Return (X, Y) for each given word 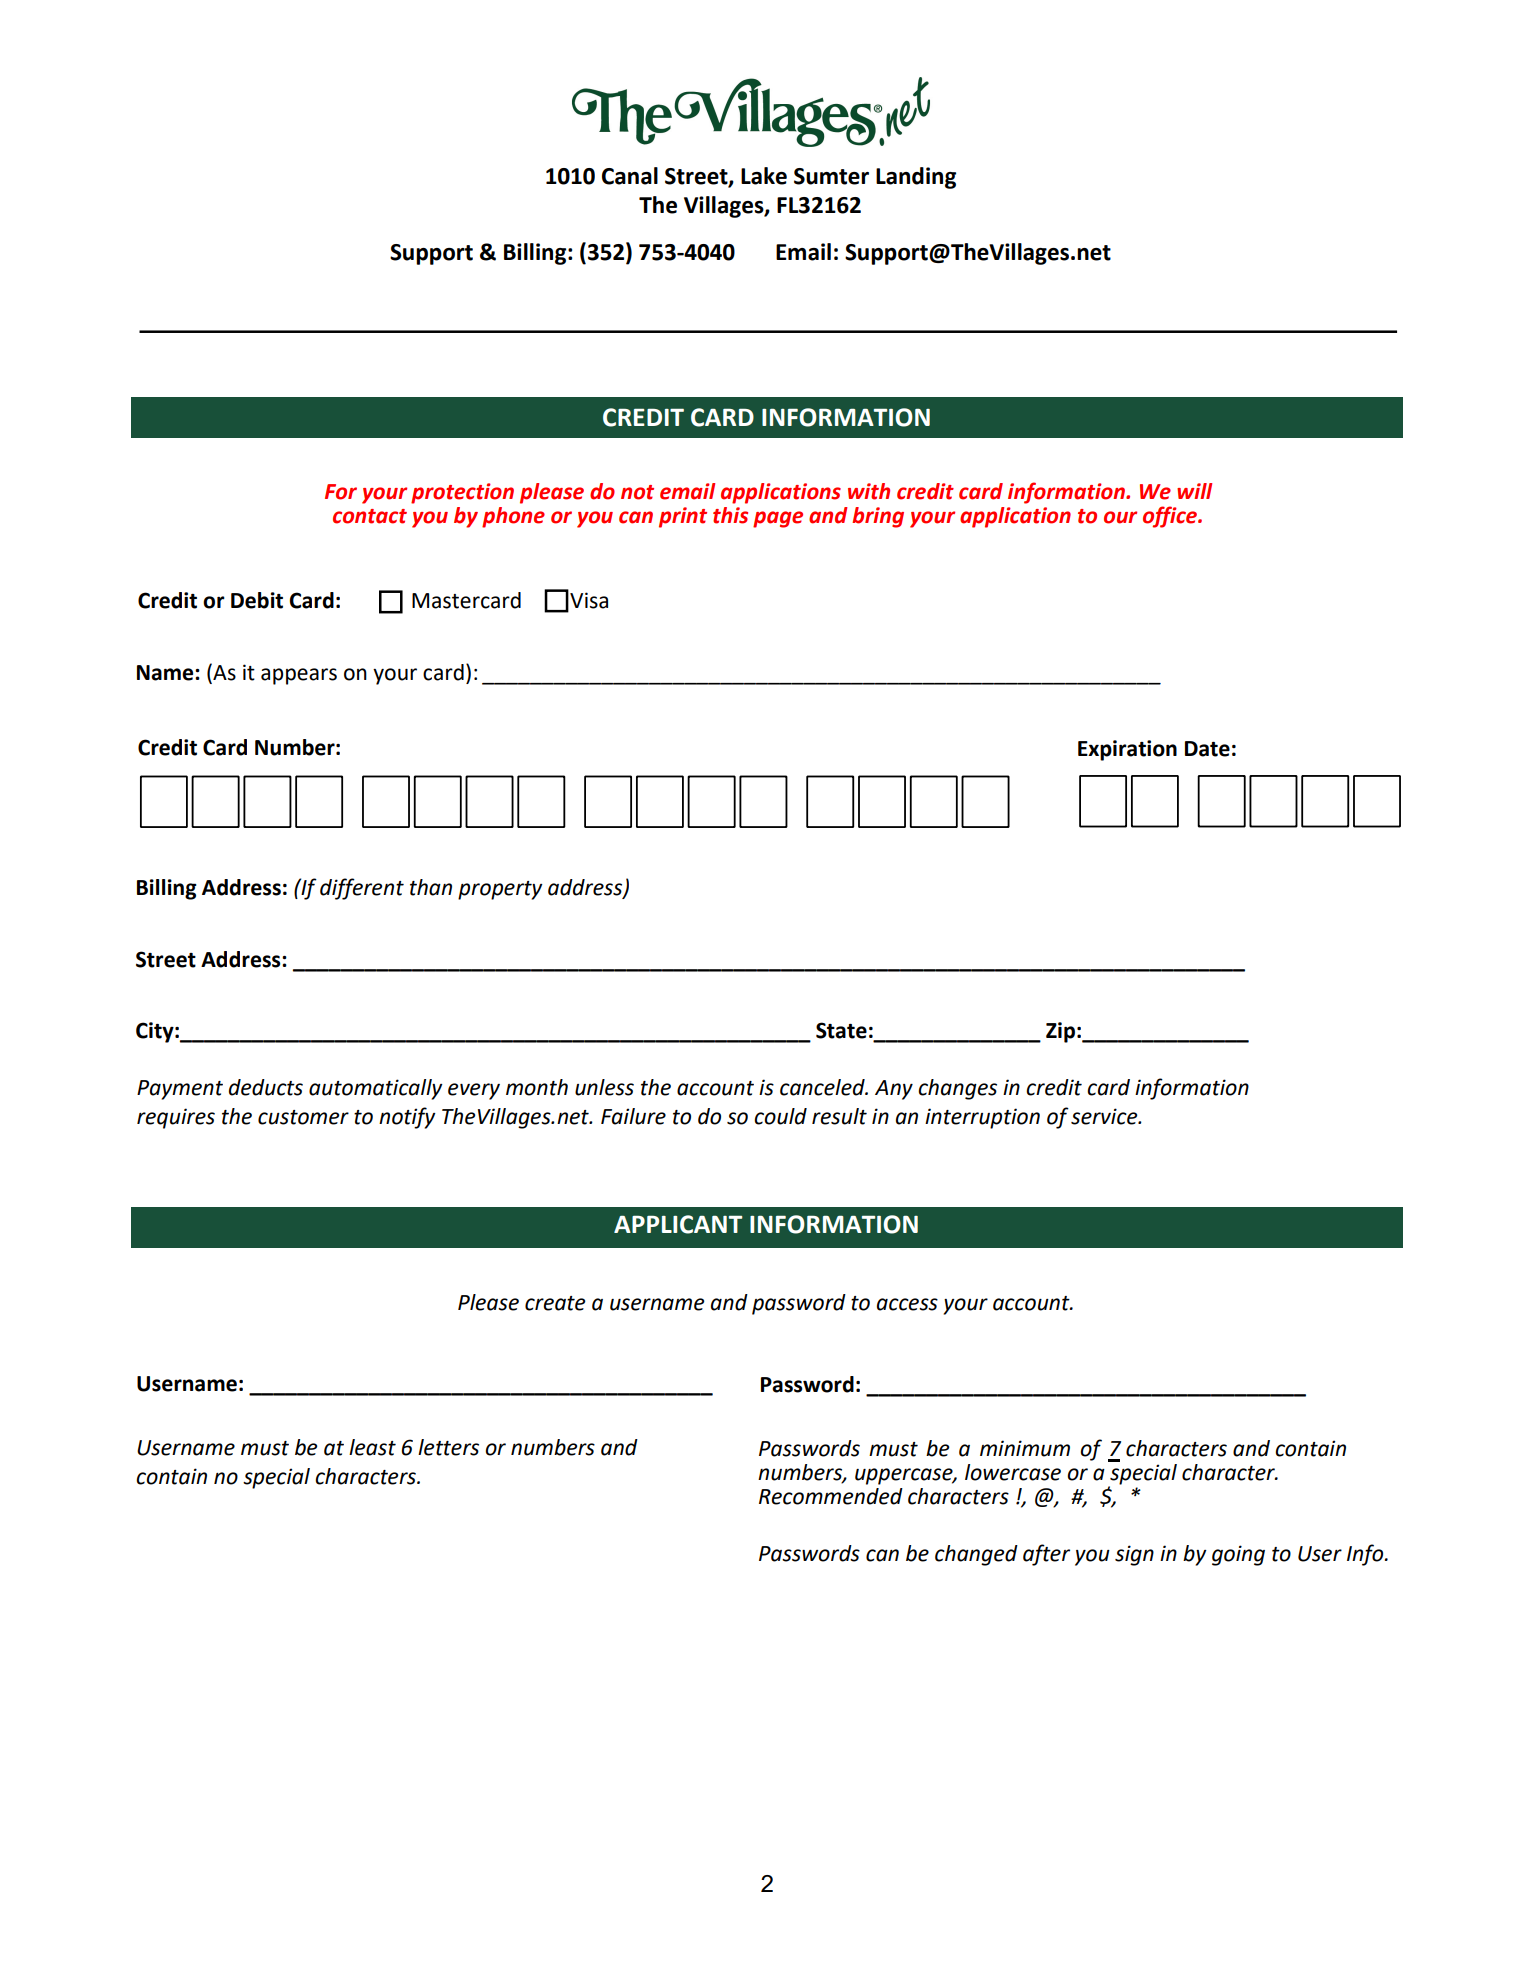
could (780, 1116)
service (1105, 1116)
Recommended (831, 1496)
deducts (266, 1087)
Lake (764, 176)
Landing (916, 178)
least (372, 1447)
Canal (630, 176)
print (683, 517)
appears (299, 676)
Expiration (1127, 750)
